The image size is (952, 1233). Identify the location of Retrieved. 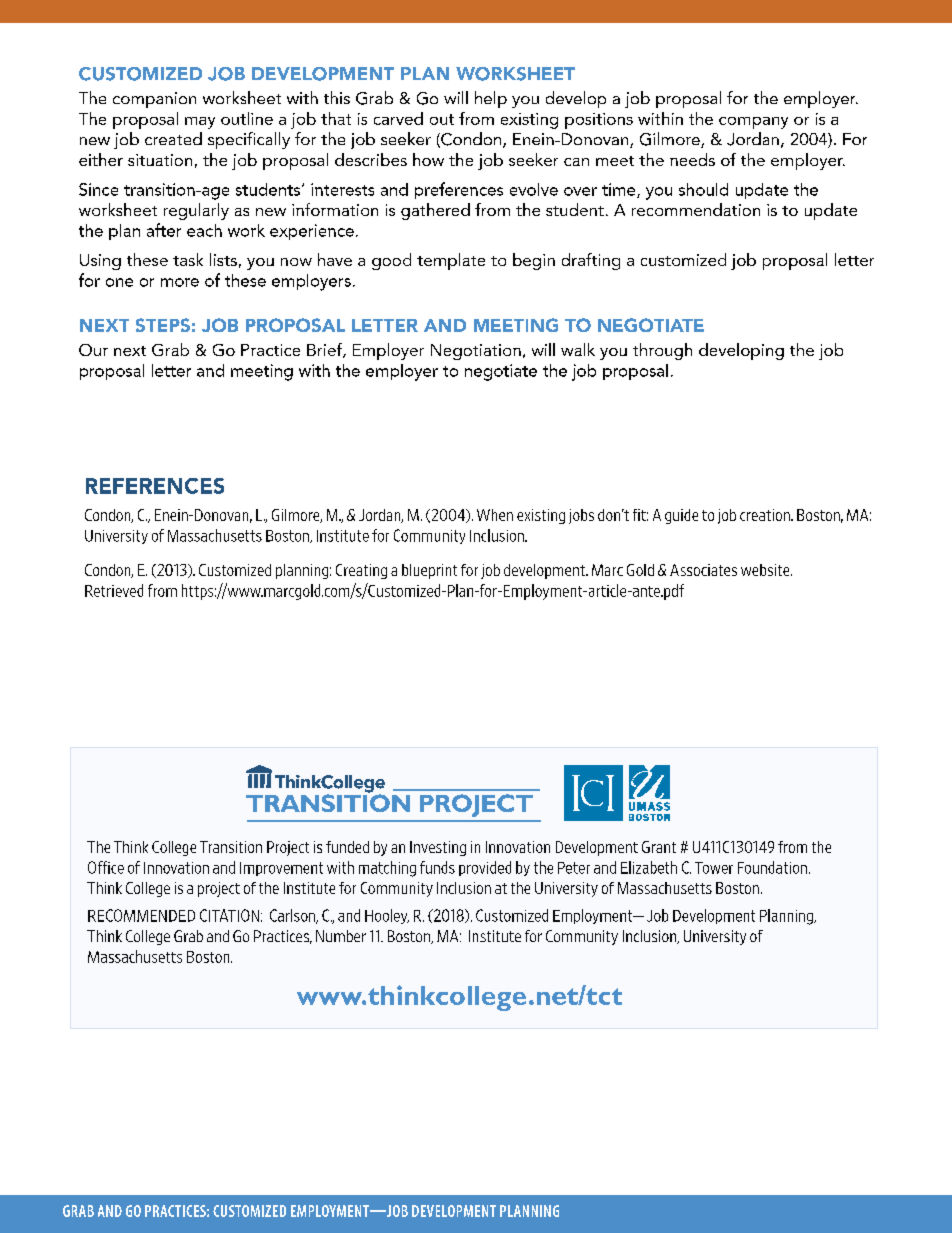
(114, 590).
